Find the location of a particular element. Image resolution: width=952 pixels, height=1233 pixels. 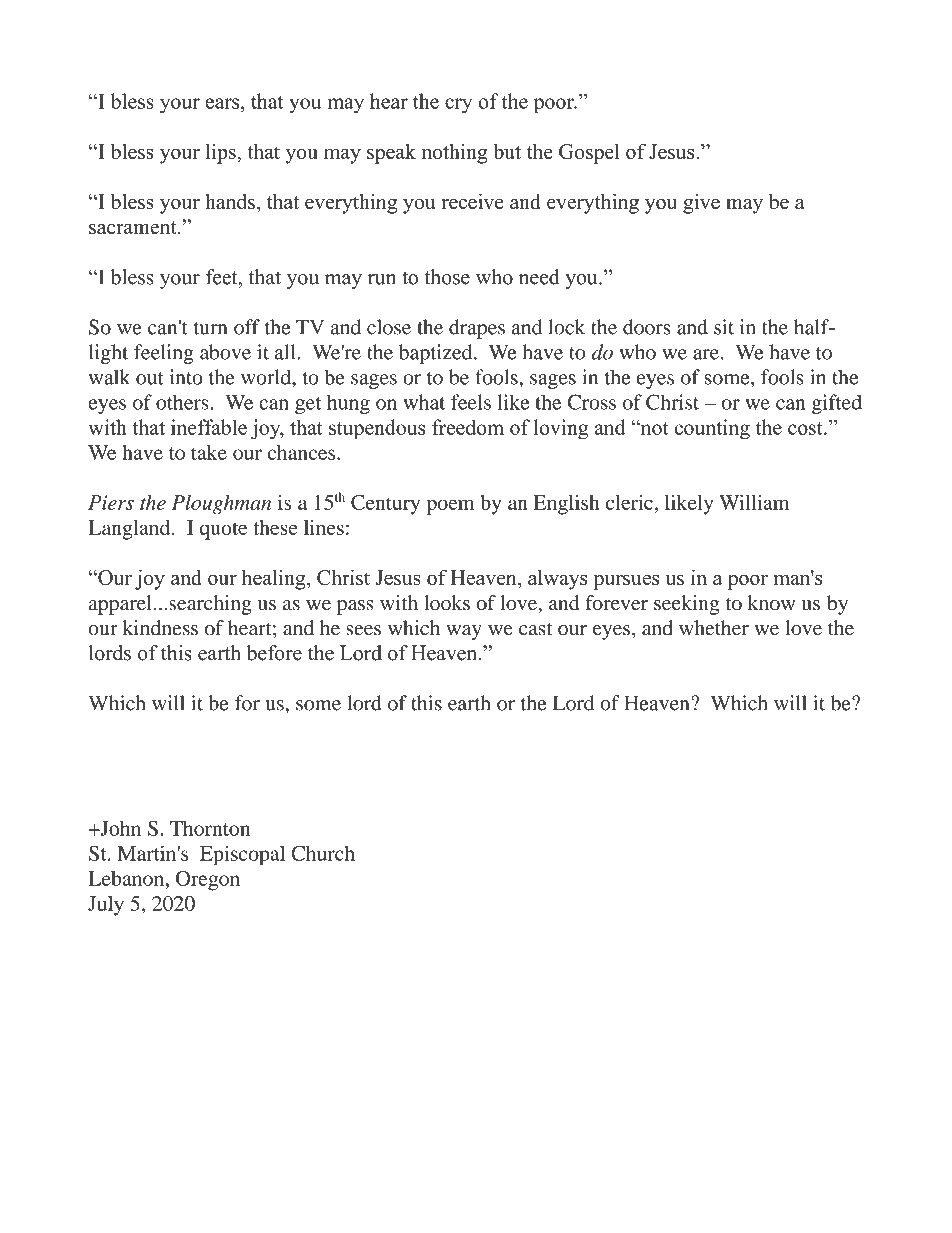

whether is located at coordinates (714, 628).
